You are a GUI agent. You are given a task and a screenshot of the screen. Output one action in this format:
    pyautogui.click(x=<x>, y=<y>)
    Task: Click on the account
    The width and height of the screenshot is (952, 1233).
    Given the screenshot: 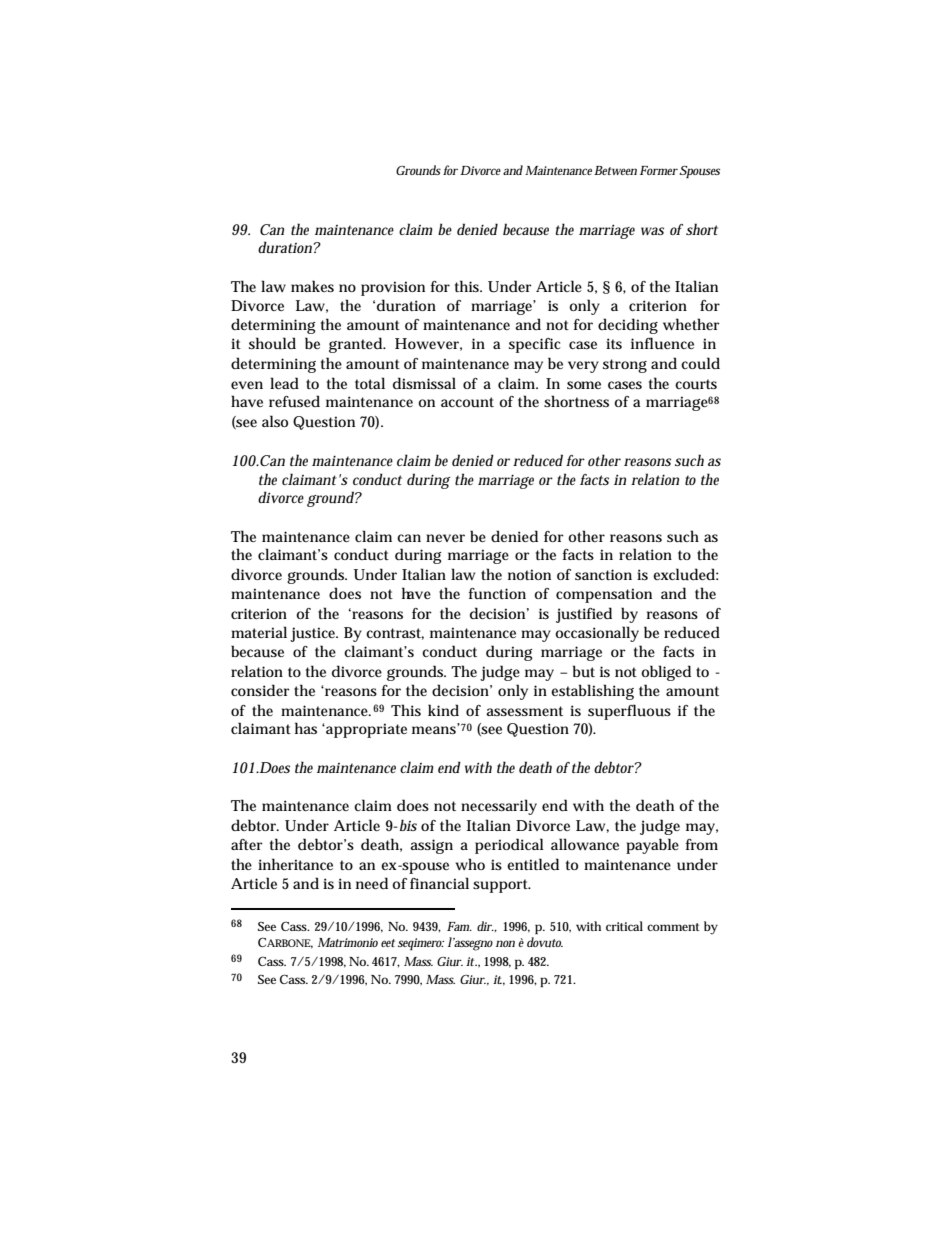 What is the action you would take?
    pyautogui.click(x=467, y=402)
